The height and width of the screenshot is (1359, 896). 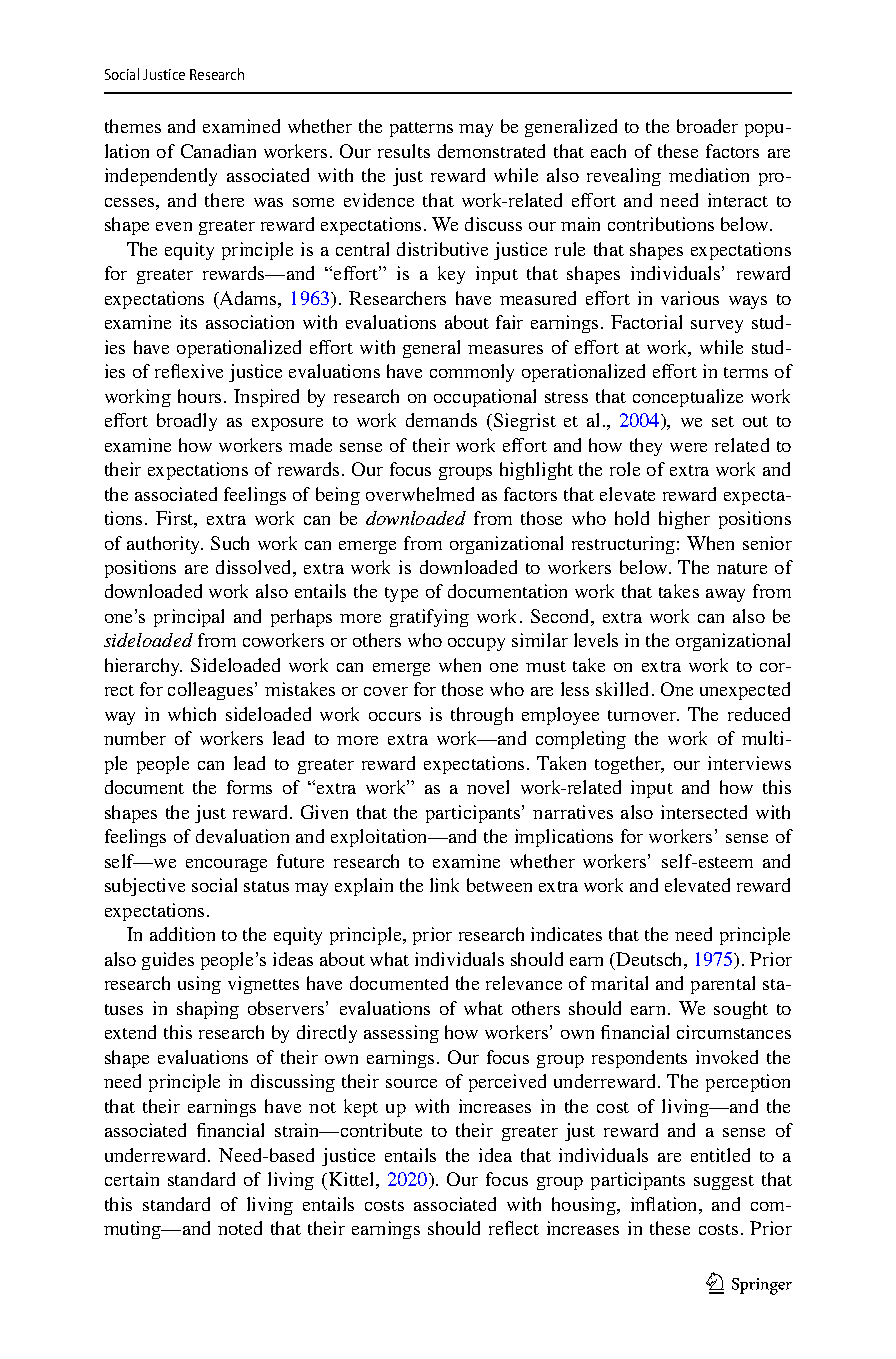 I want to click on higher, so click(x=684, y=520).
